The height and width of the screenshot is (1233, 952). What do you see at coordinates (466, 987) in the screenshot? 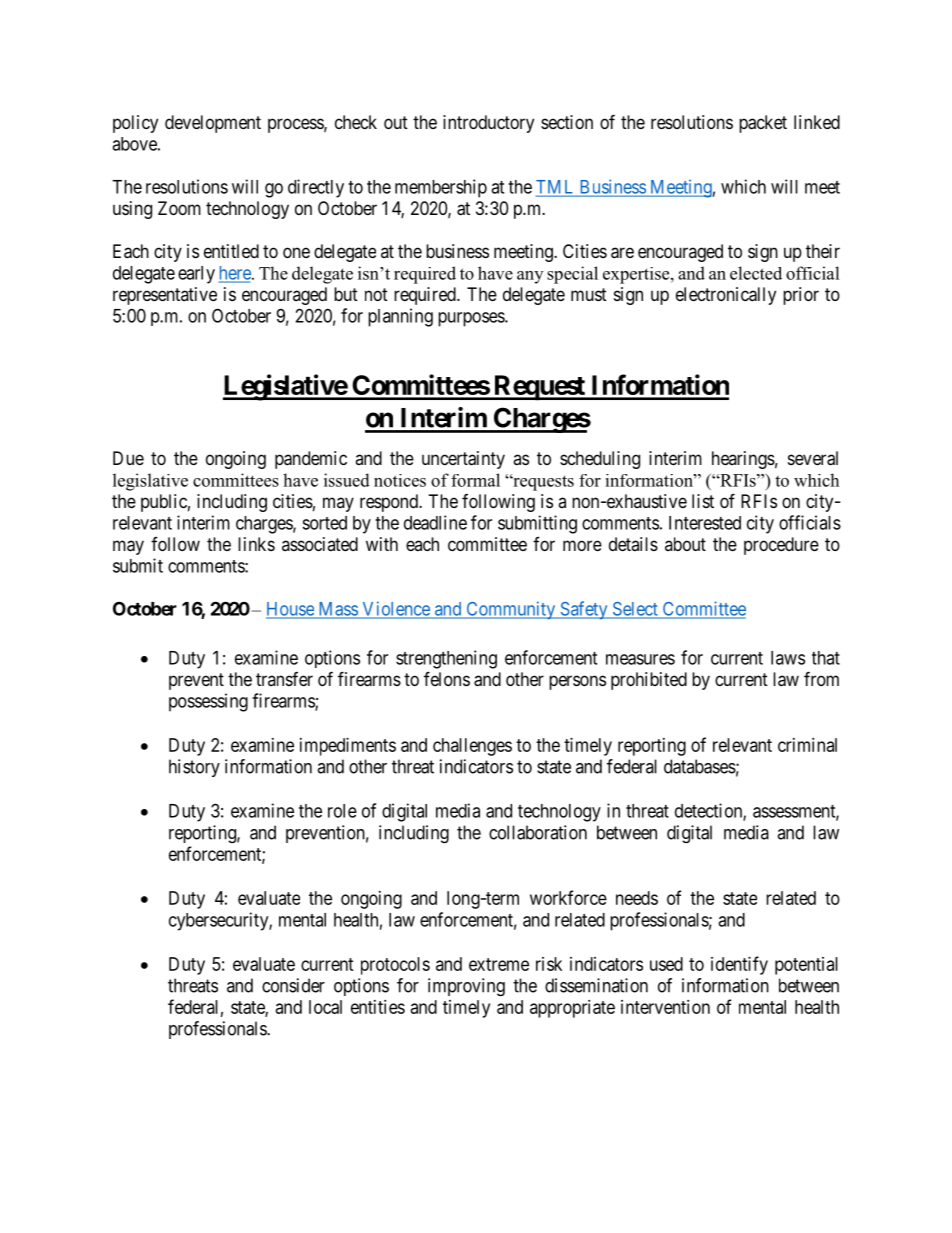
I see `improving` at bounding box center [466, 987].
